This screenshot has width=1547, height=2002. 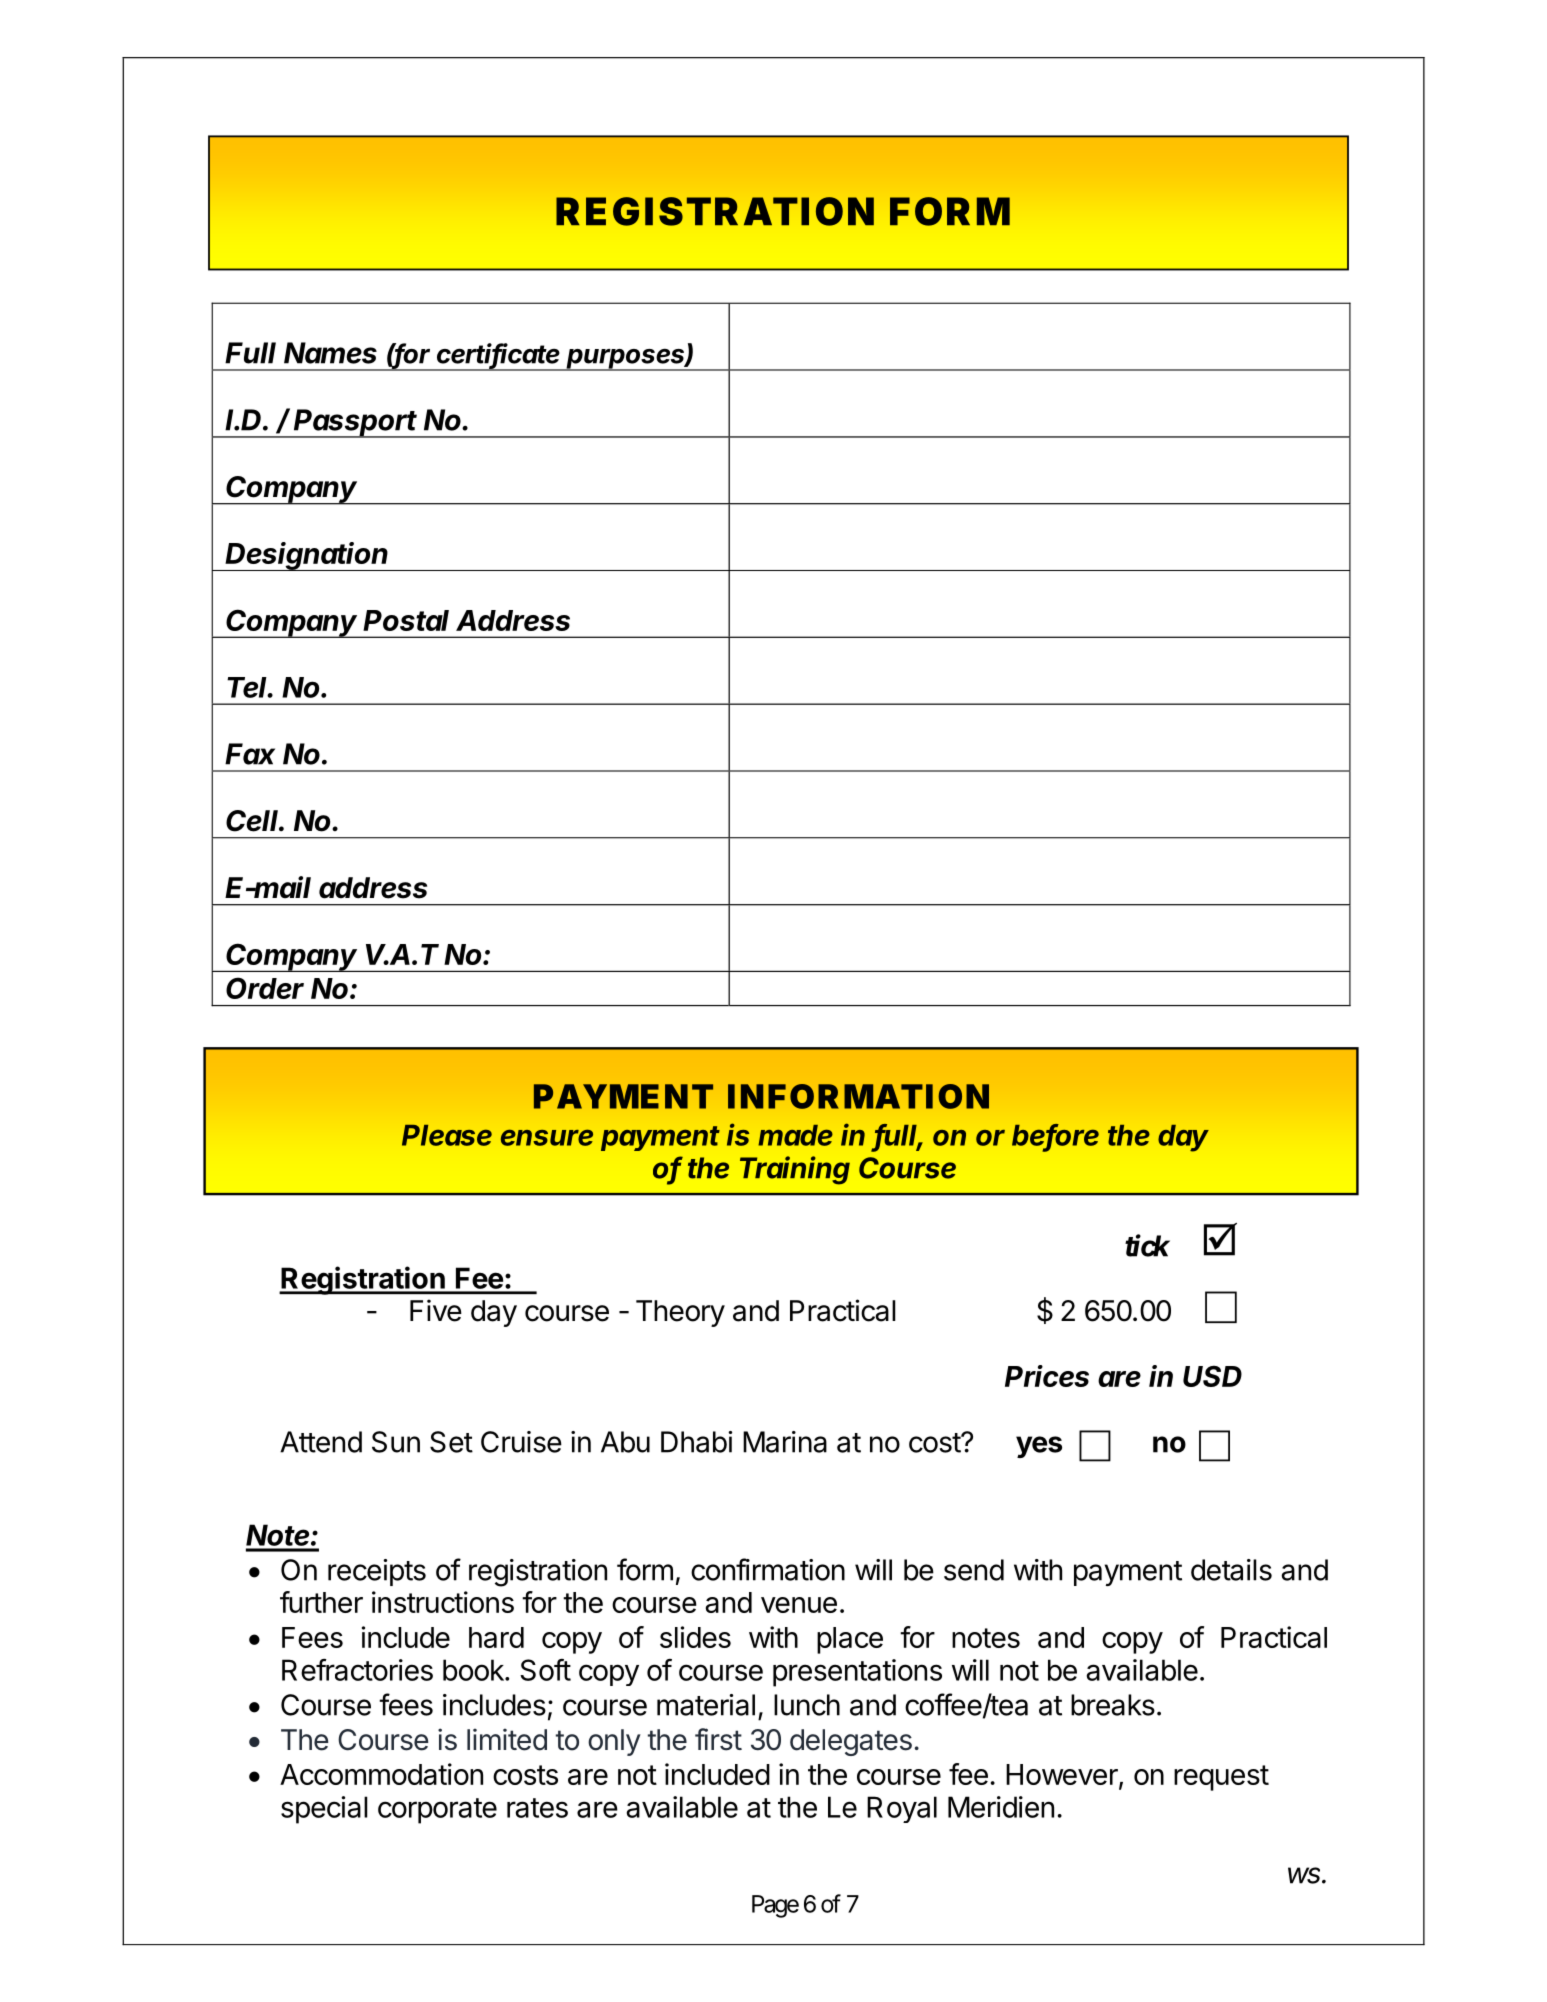 I want to click on made, so click(x=795, y=1135).
